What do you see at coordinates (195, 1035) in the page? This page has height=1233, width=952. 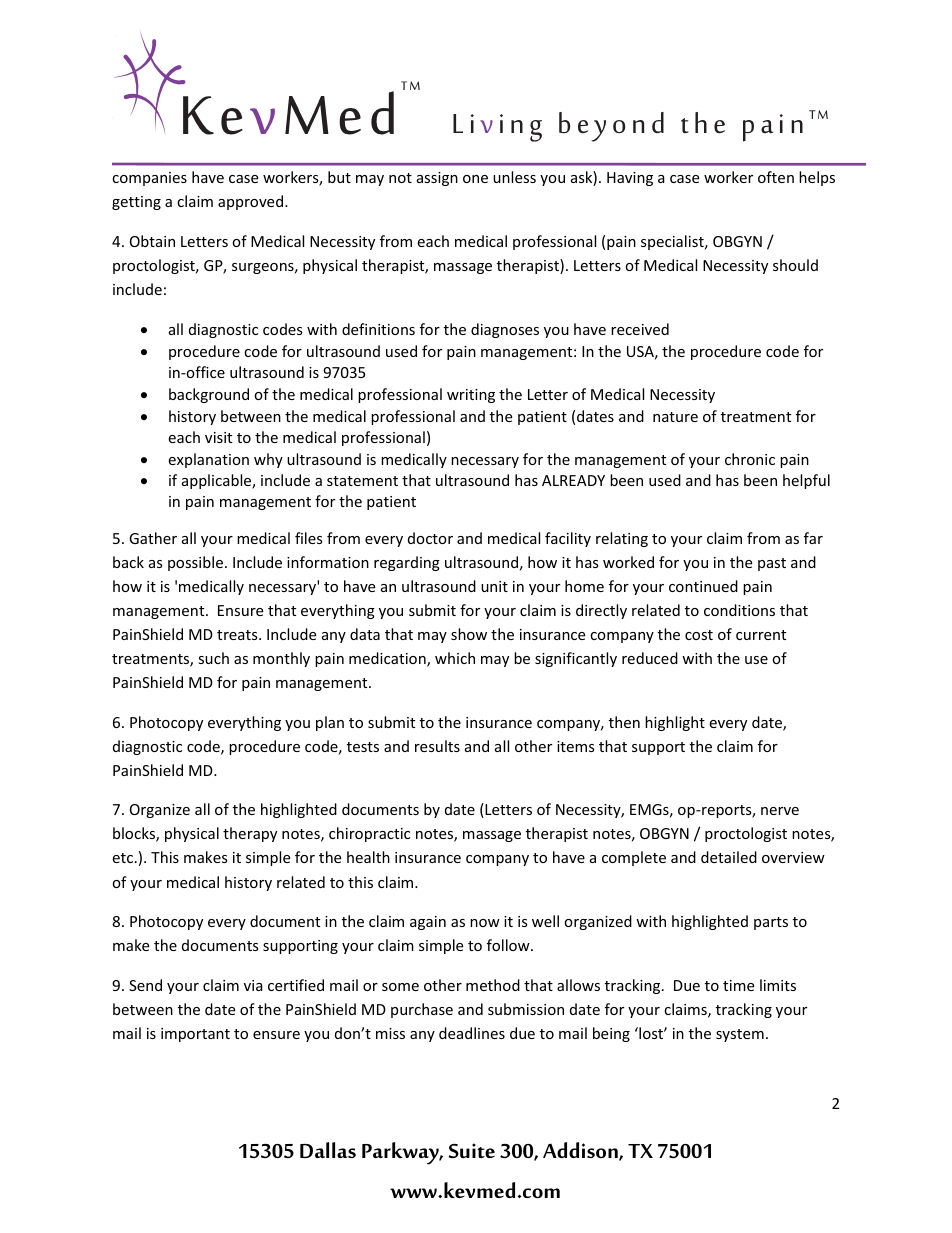 I see `important` at bounding box center [195, 1035].
